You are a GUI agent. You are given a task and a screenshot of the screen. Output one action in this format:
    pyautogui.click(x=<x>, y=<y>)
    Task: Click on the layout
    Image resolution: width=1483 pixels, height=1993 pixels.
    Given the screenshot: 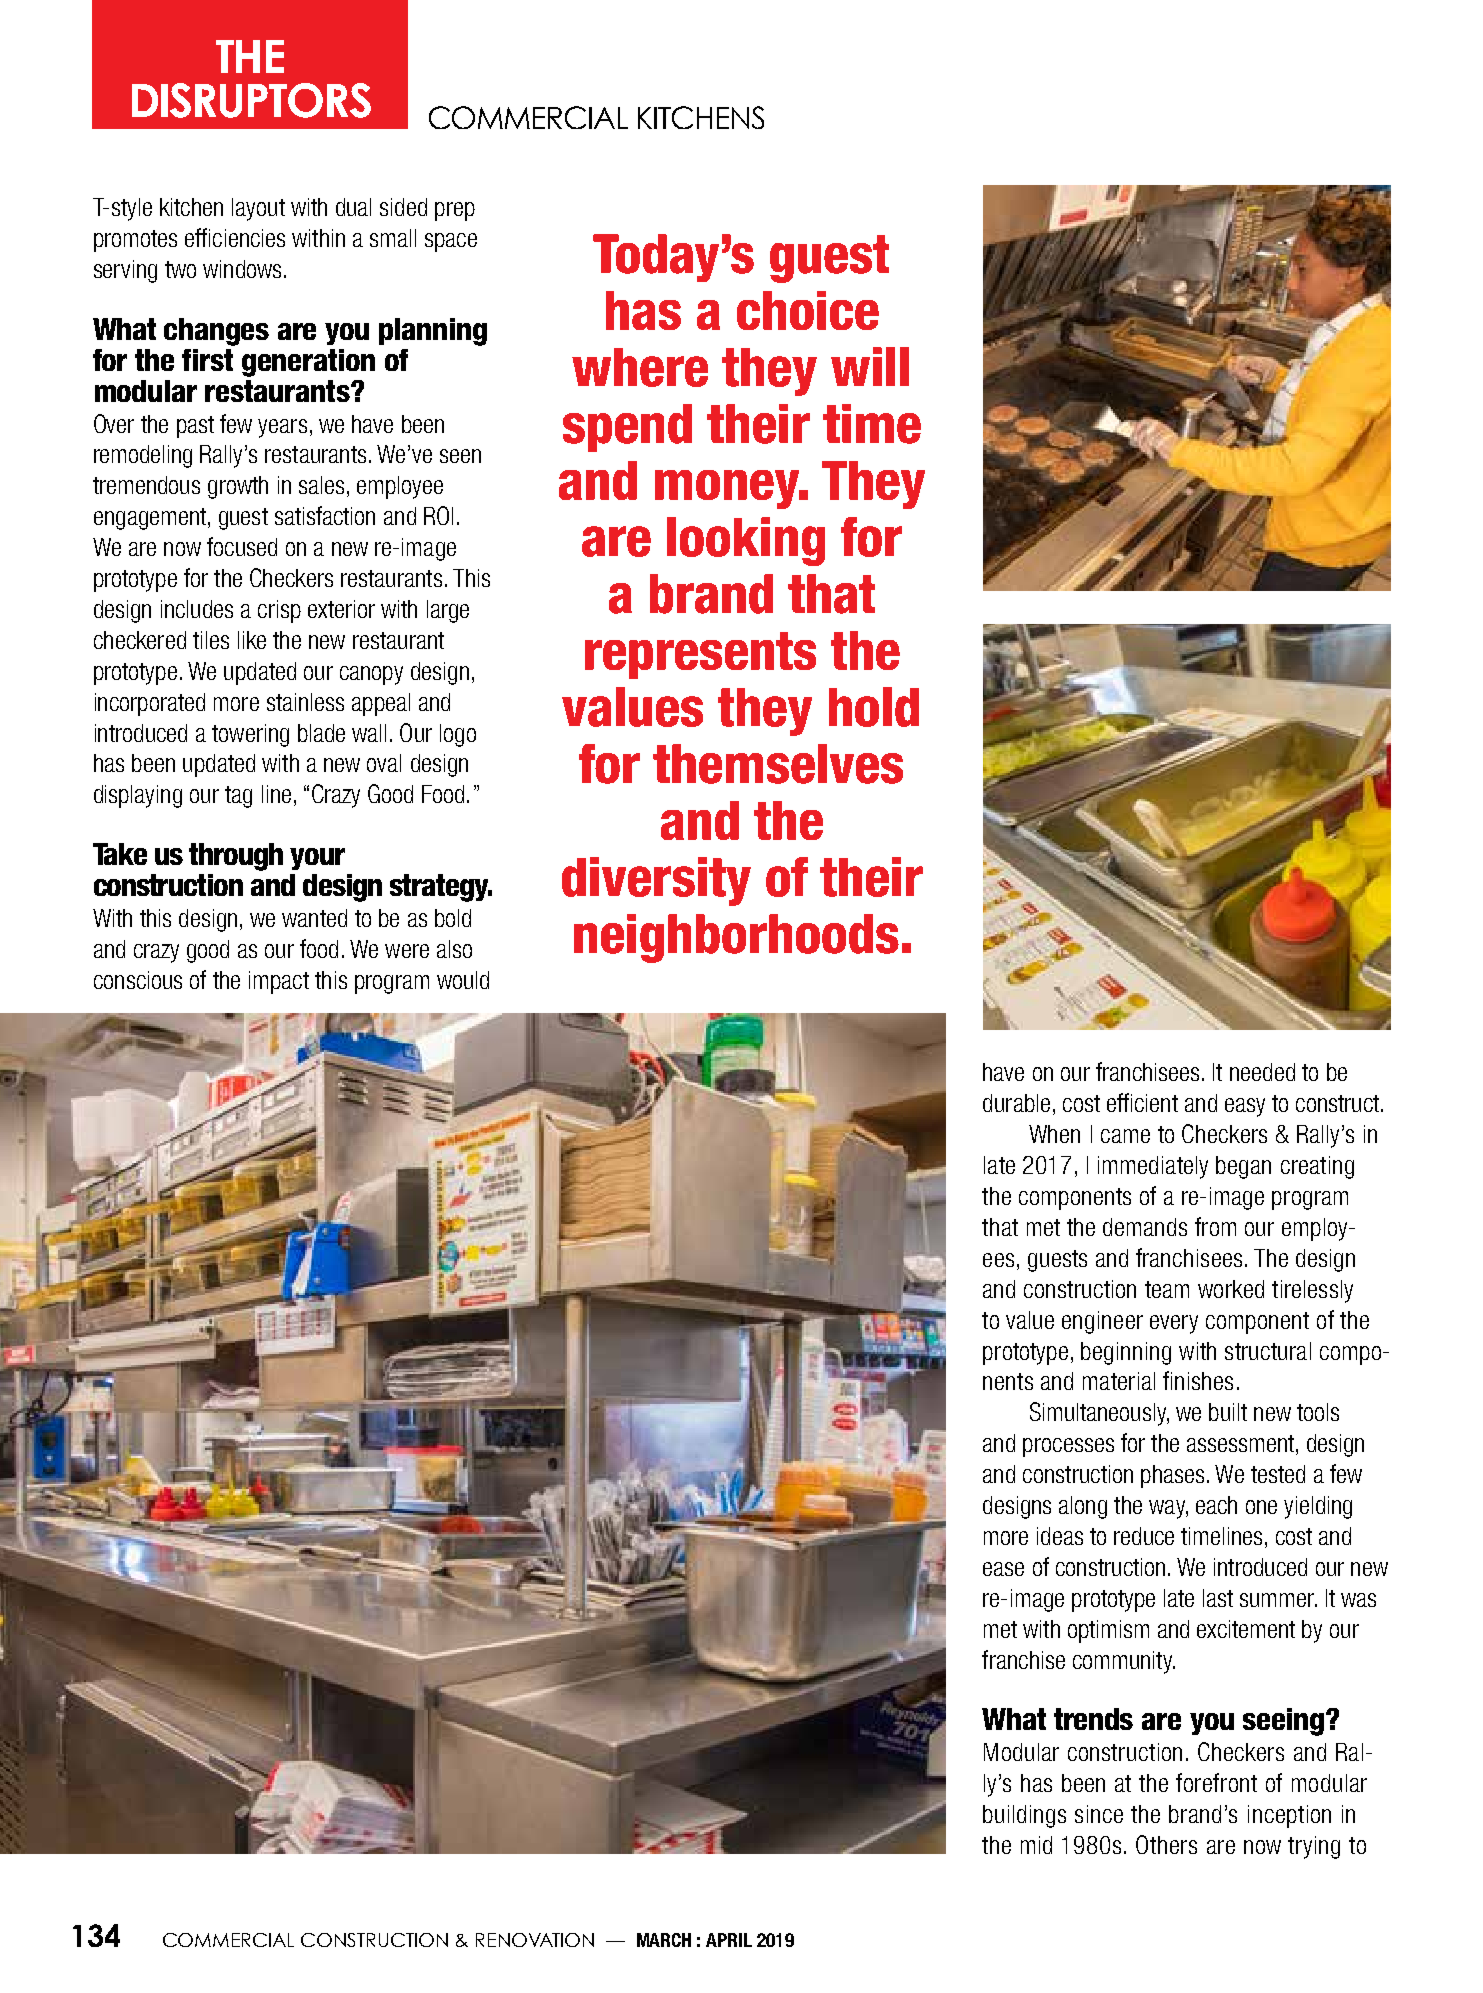 What is the action you would take?
    pyautogui.click(x=258, y=209)
